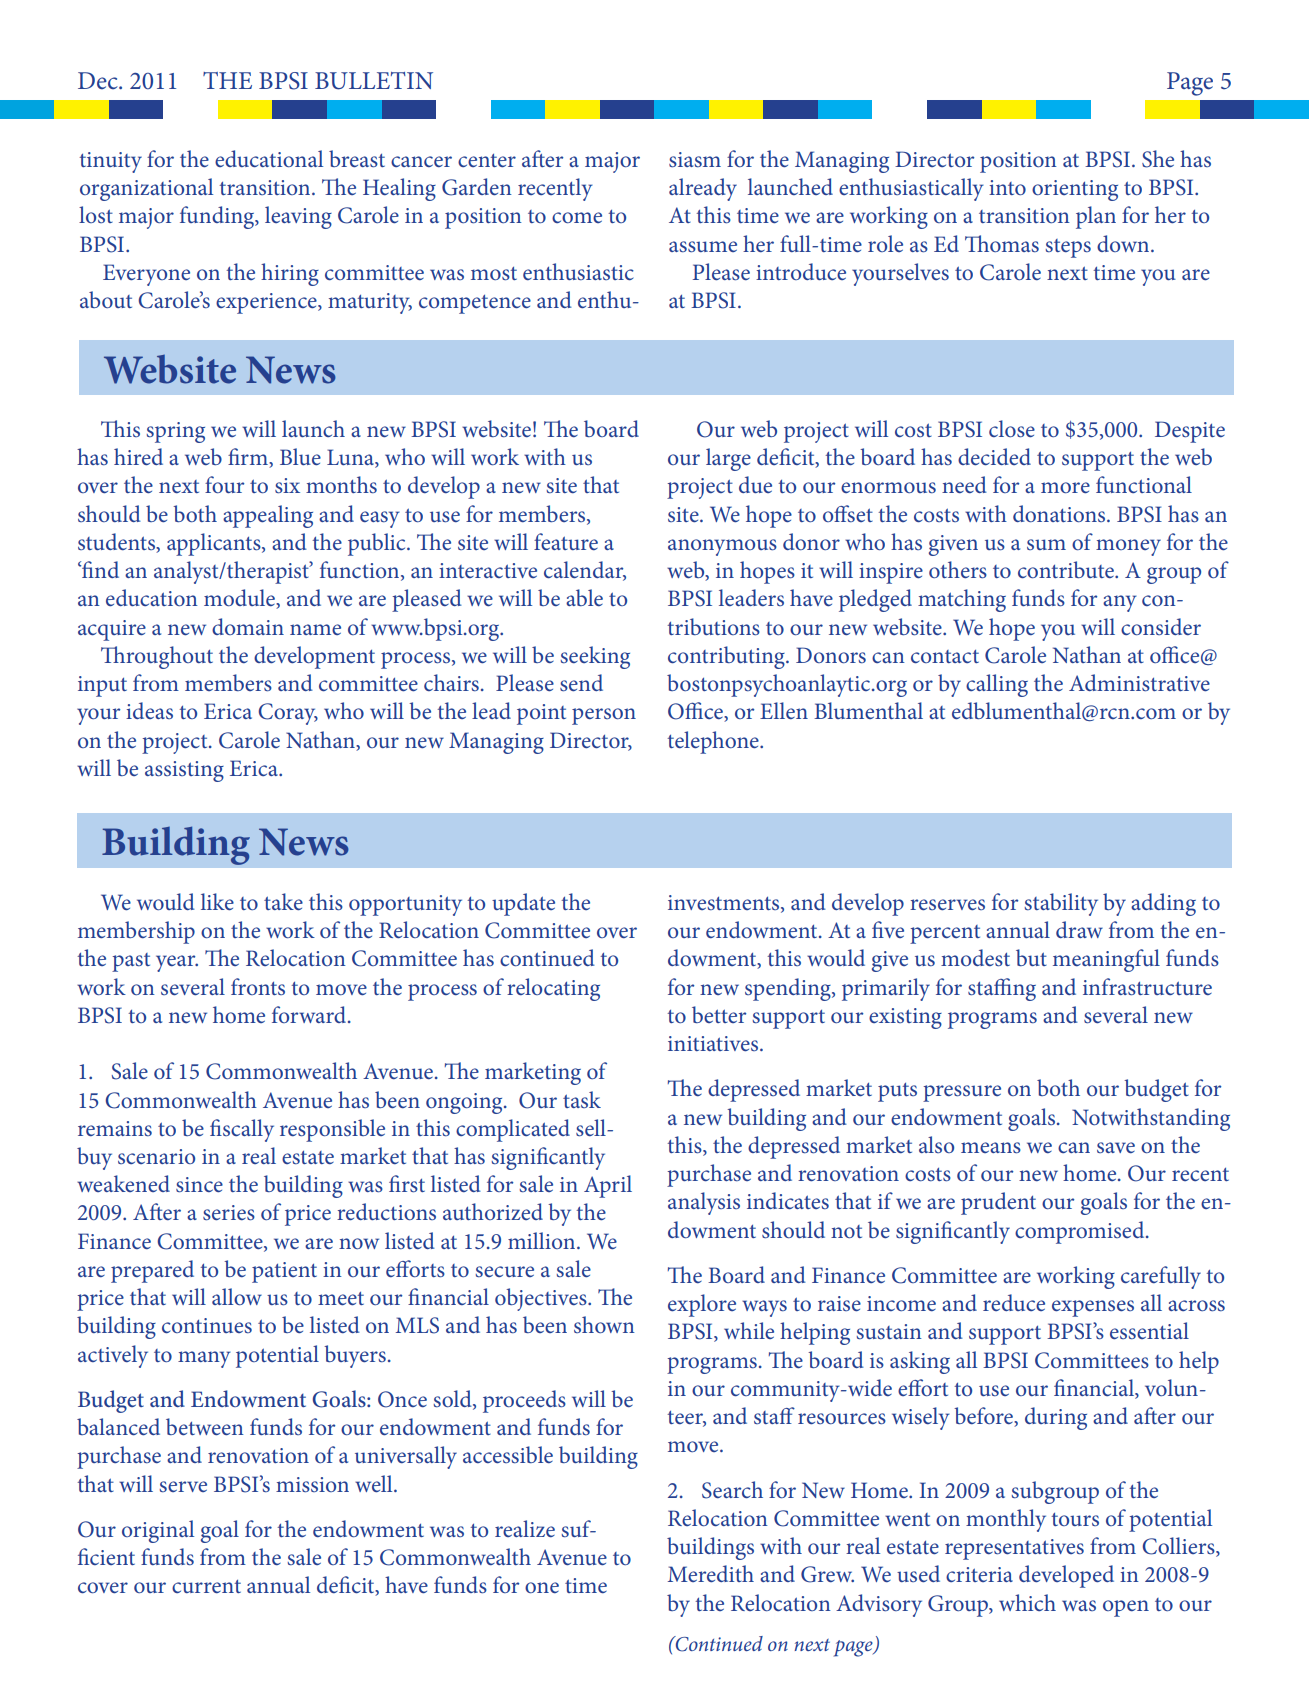 The height and width of the screenshot is (1694, 1309). What do you see at coordinates (206, 1586) in the screenshot?
I see `current` at bounding box center [206, 1586].
